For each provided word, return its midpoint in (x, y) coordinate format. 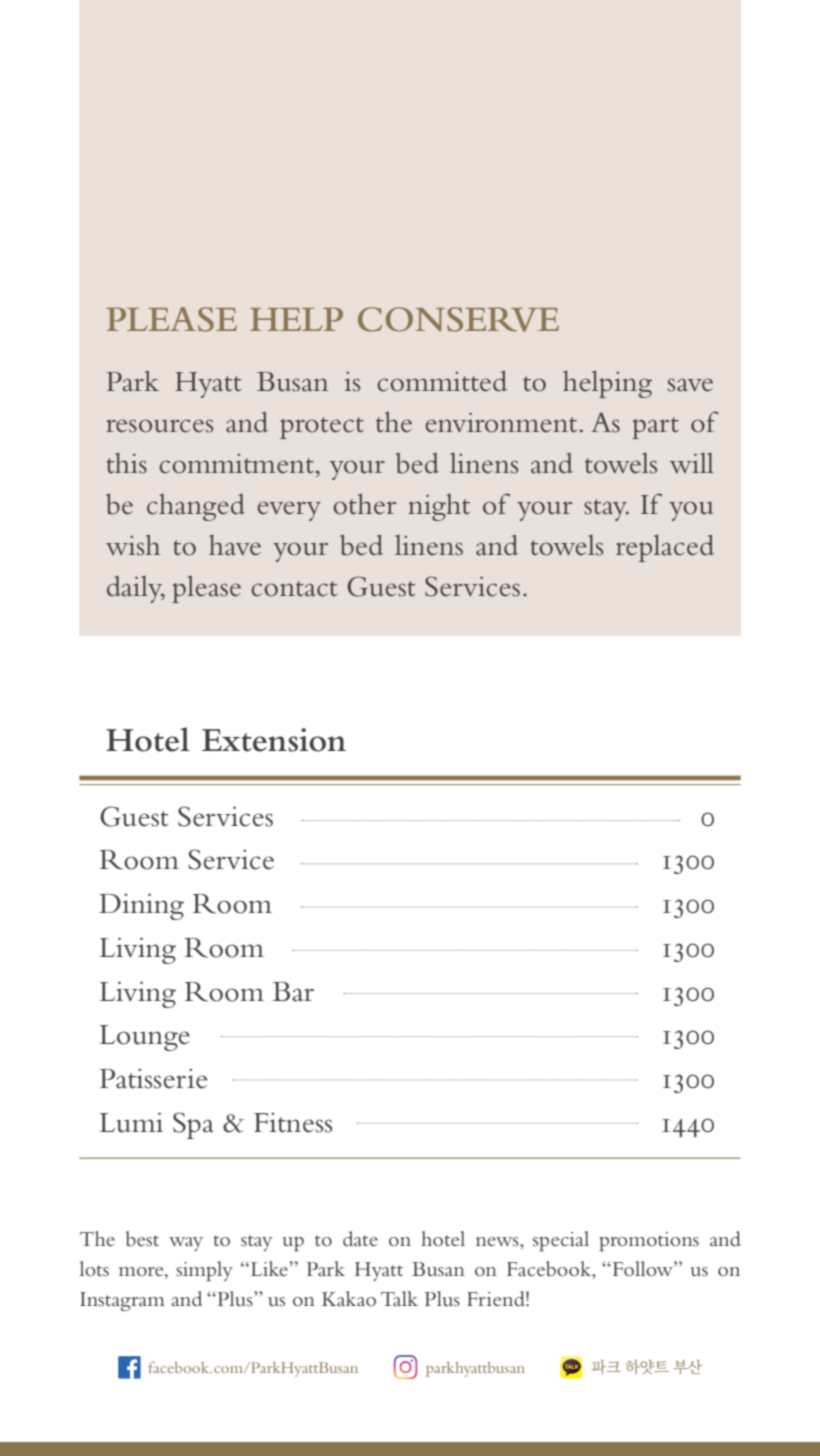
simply (204, 1271)
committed (442, 381)
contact (294, 589)
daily (136, 589)
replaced (665, 548)
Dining (141, 906)
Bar (293, 992)
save (690, 385)
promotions (649, 1241)
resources (159, 426)
